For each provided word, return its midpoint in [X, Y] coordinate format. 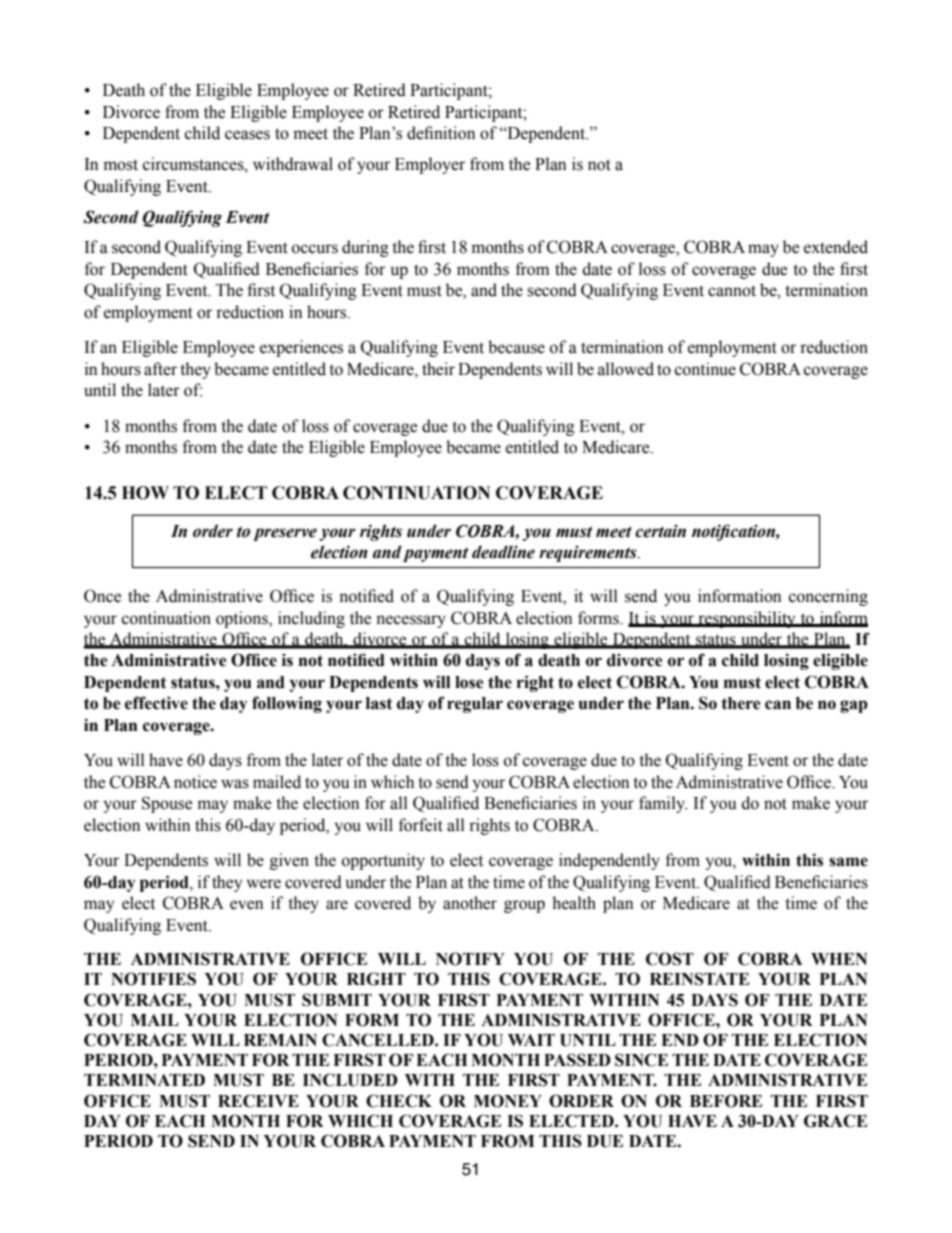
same [848, 862]
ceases [247, 135]
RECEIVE [258, 1101]
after [160, 369]
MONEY [508, 1101]
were [263, 884]
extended [836, 247]
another [470, 903]
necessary [411, 621]
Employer [430, 165]
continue [705, 369]
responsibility [747, 619]
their [438, 369]
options [243, 619]
